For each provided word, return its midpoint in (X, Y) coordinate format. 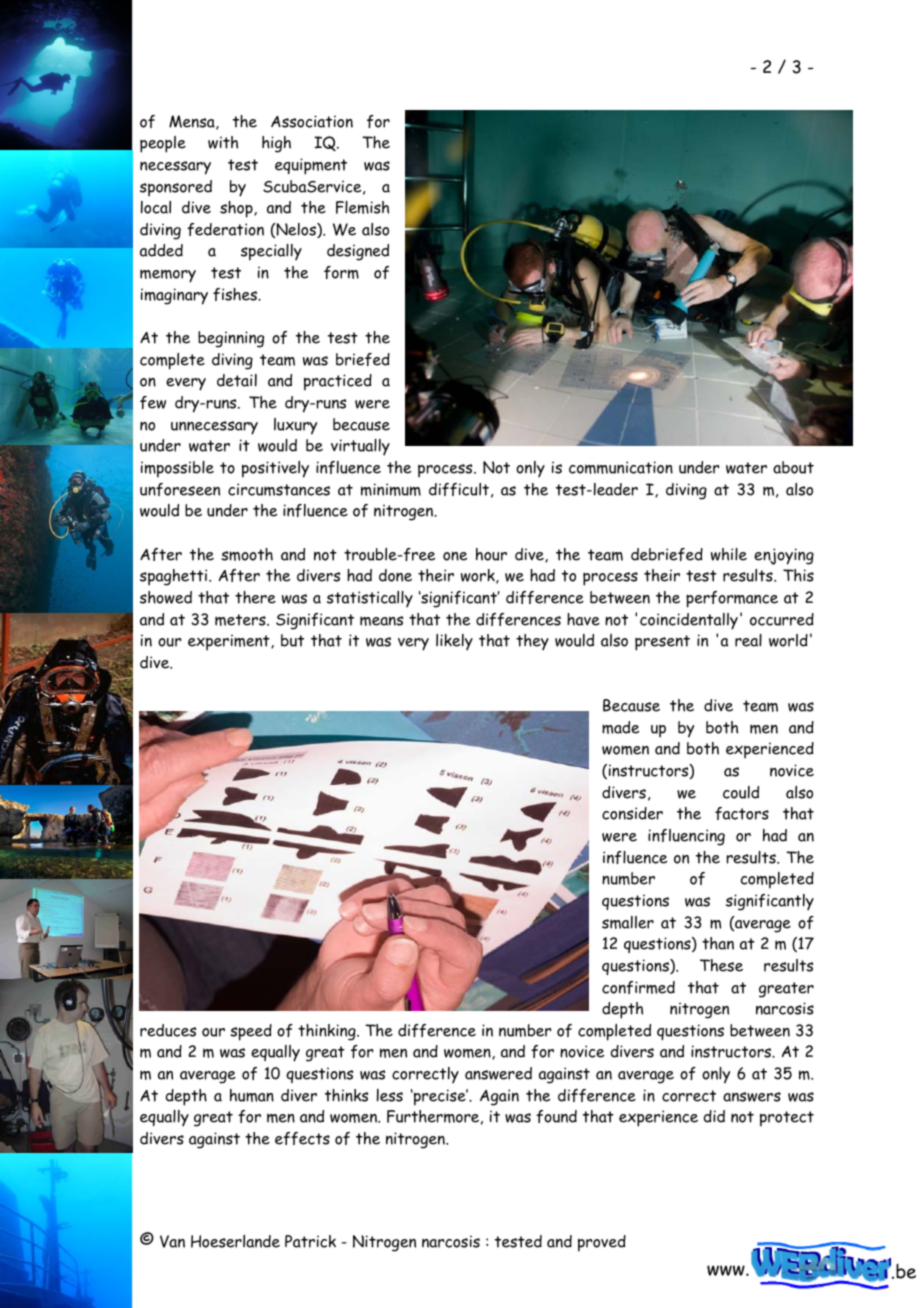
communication (621, 467)
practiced (338, 382)
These (721, 965)
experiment (230, 642)
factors (742, 813)
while (729, 554)
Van (172, 1241)
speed (251, 1032)
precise (440, 1097)
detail (237, 380)
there (255, 597)
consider (632, 813)
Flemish (362, 207)
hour (491, 554)
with (223, 142)
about (793, 467)
